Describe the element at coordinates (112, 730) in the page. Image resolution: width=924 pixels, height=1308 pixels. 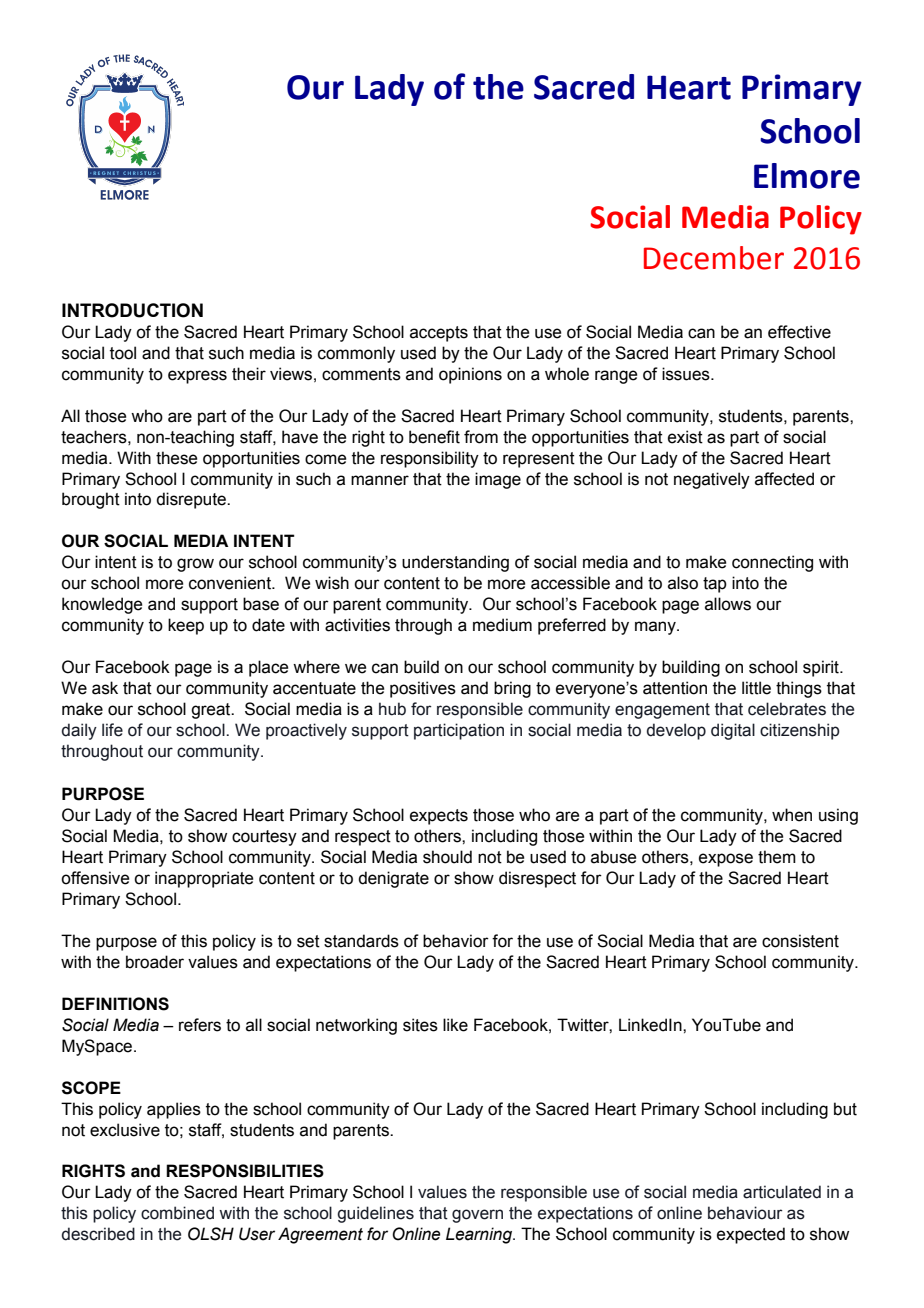
I see `life` at that location.
